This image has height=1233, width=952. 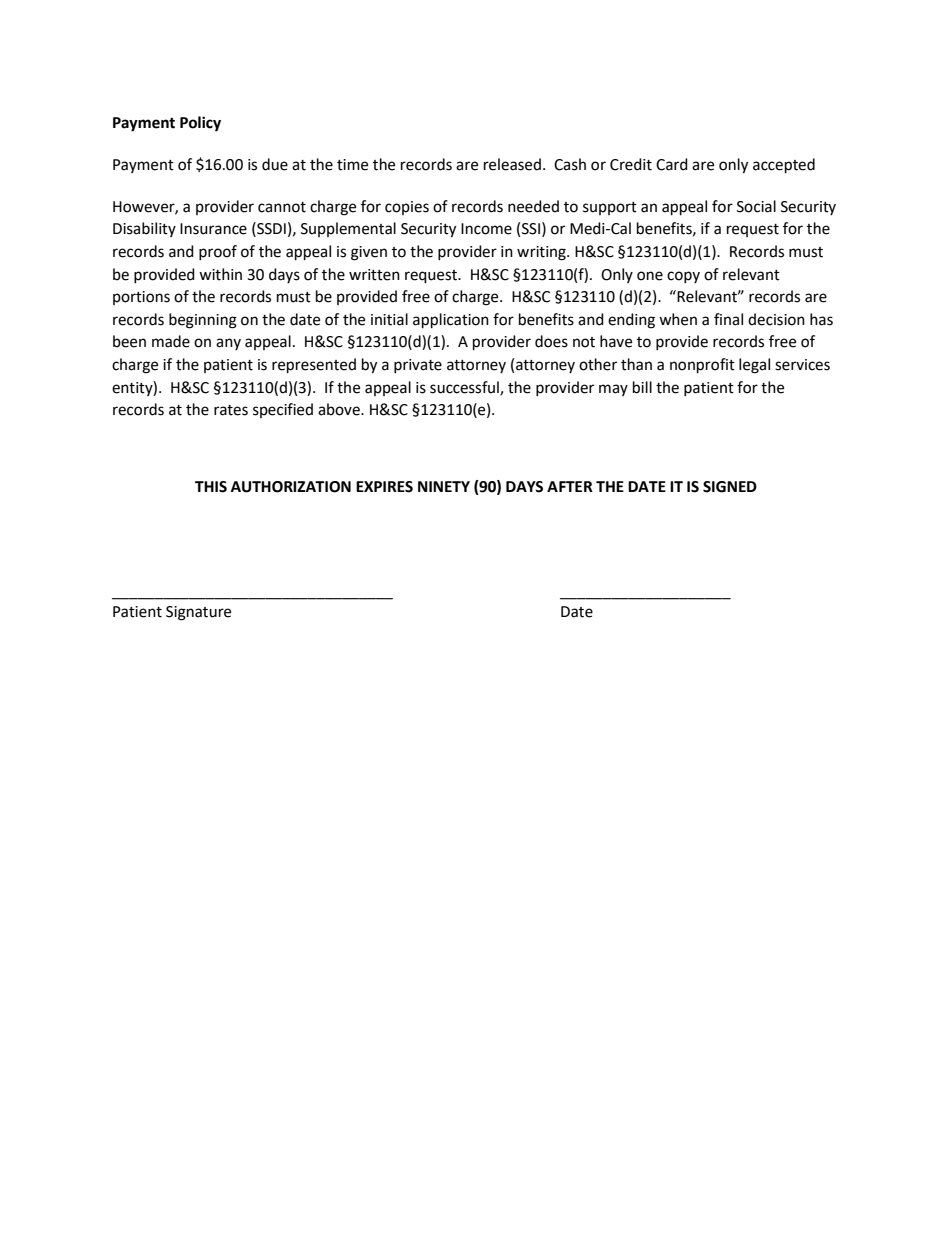 What do you see at coordinates (570, 486) in the image?
I see `AFTER` at bounding box center [570, 486].
